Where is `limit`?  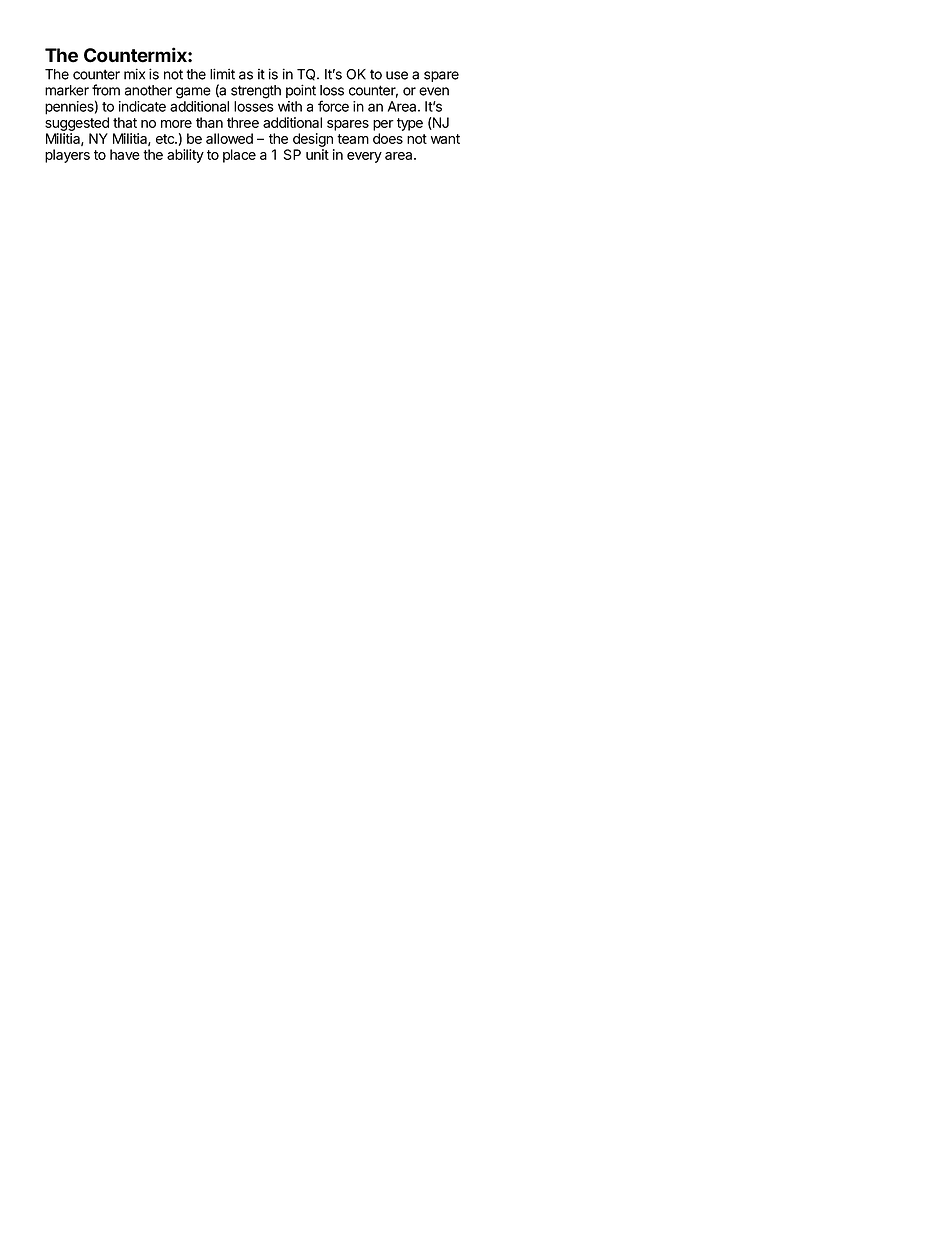
limit is located at coordinates (222, 74).
